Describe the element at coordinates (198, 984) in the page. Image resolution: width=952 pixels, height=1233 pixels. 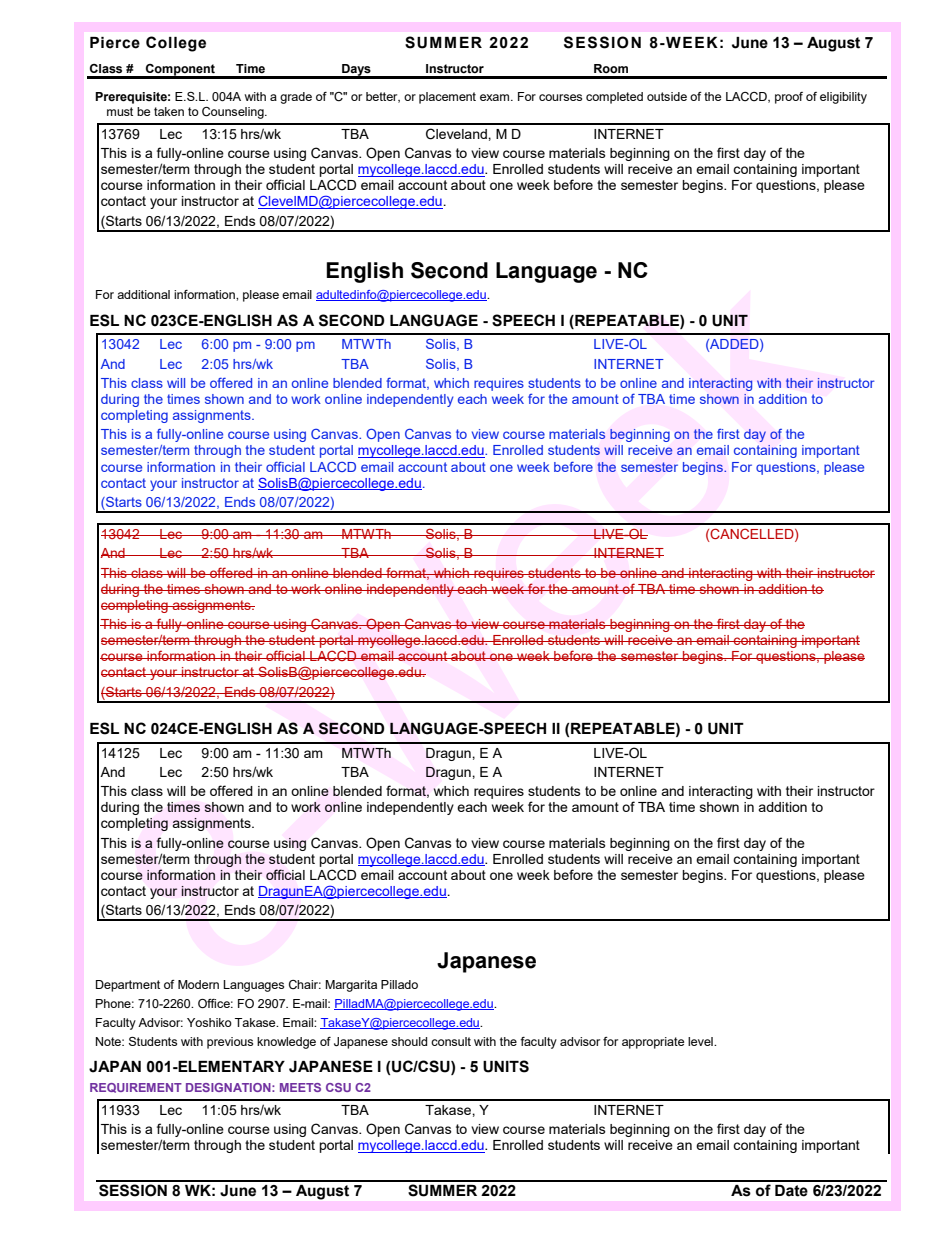
I see `Modern` at that location.
